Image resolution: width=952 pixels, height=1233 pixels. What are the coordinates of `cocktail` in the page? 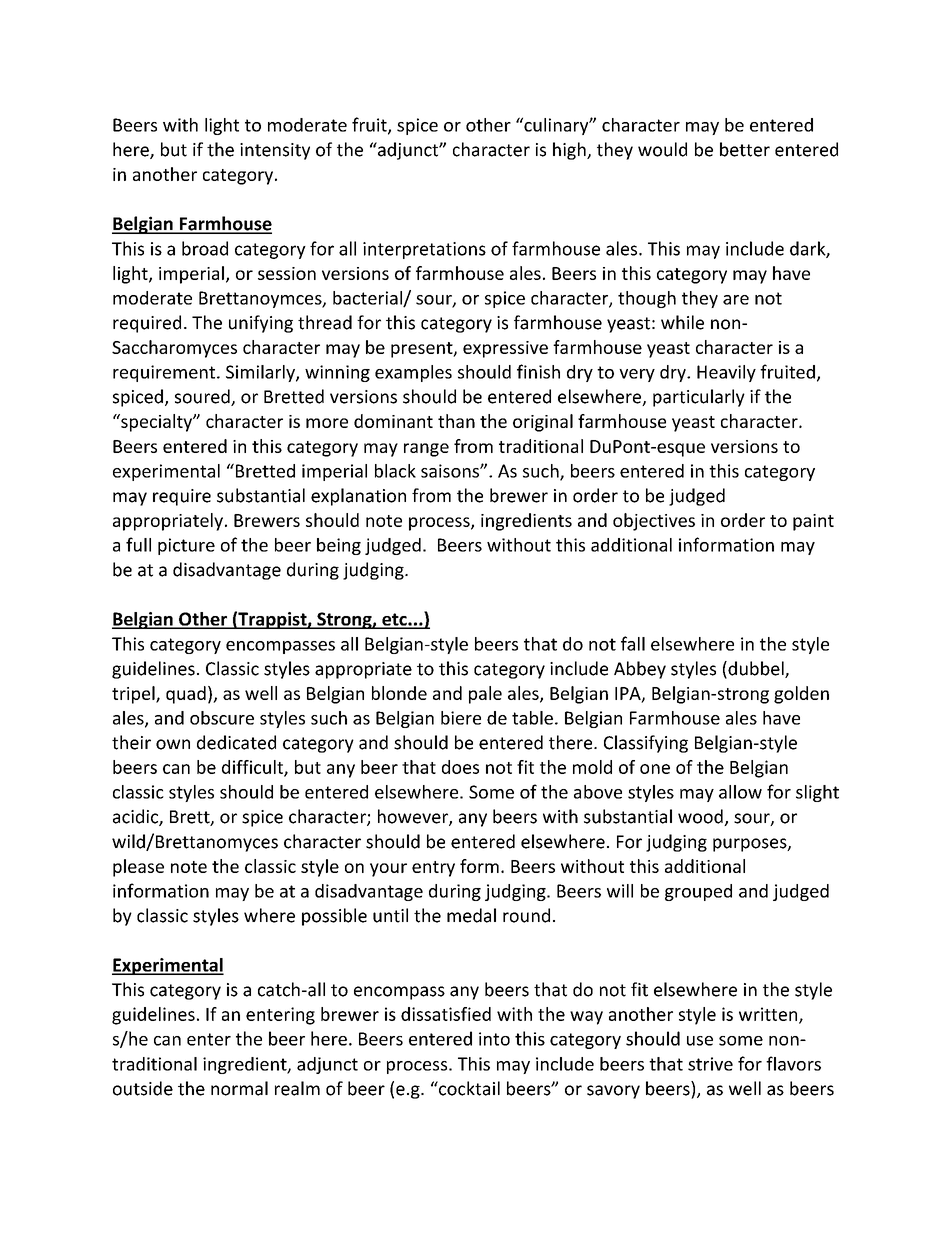 It's located at (468, 1088).
